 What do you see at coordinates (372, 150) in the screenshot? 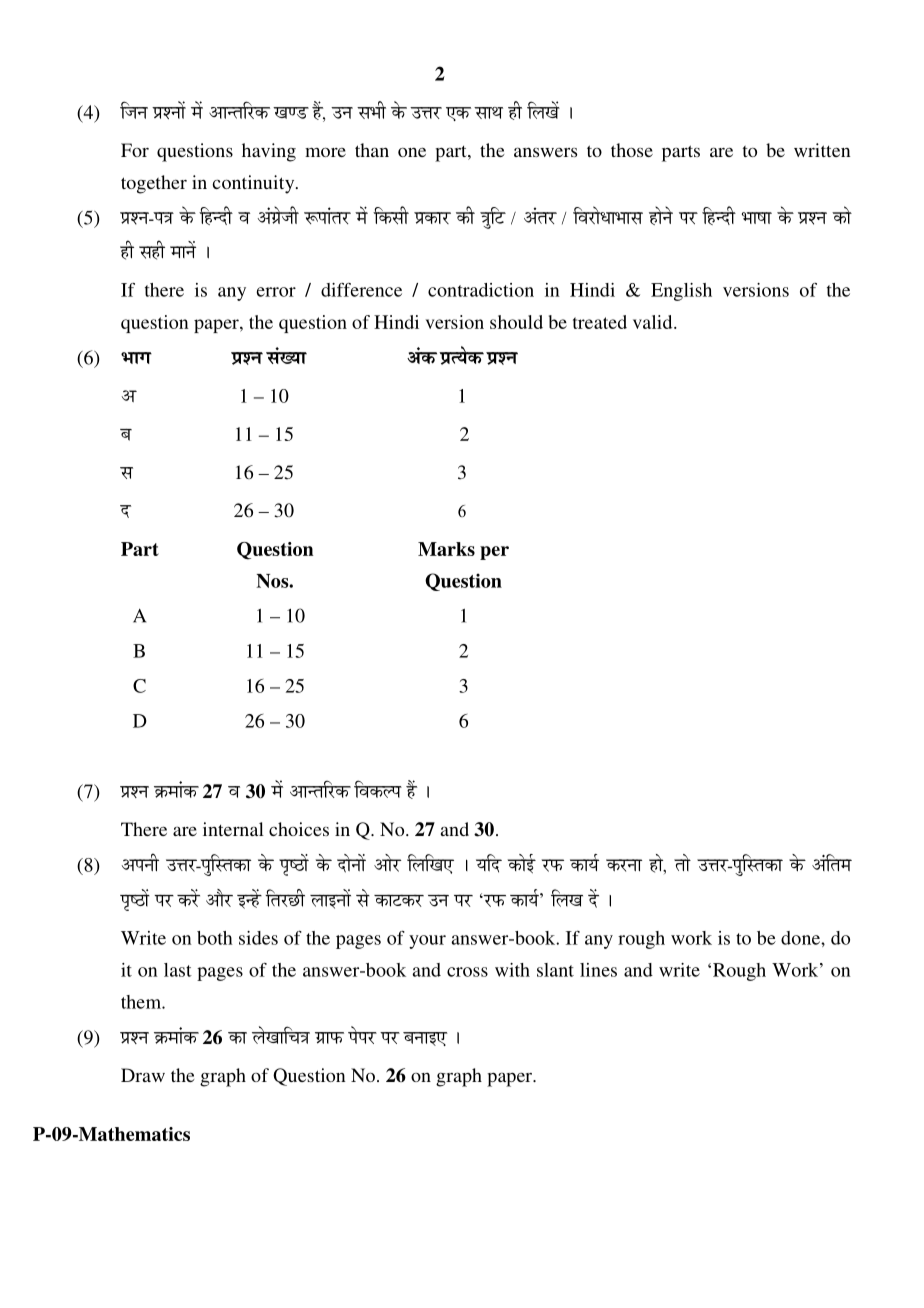
I see `than` at bounding box center [372, 150].
